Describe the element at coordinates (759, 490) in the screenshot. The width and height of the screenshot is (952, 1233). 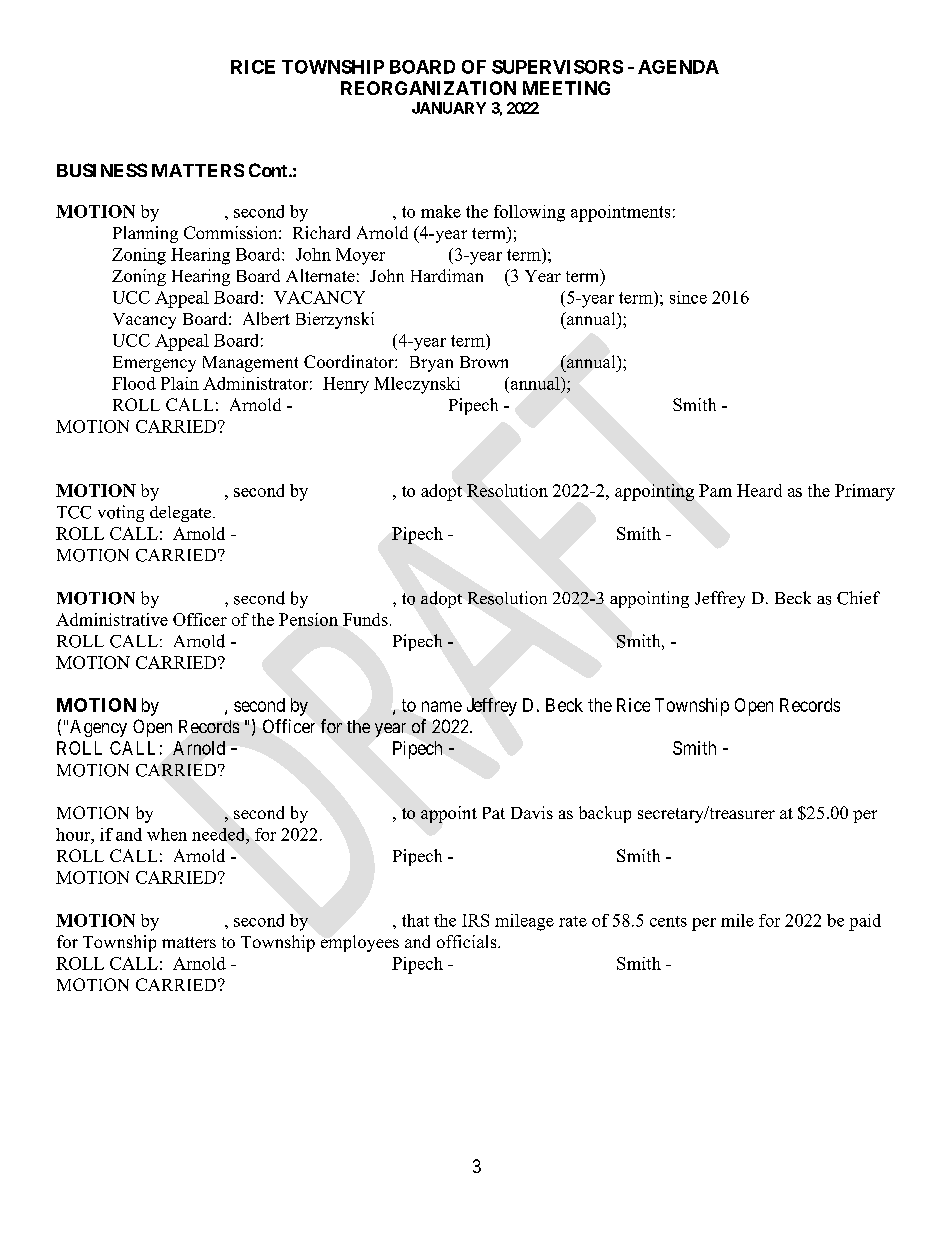
I see `Heard` at that location.
